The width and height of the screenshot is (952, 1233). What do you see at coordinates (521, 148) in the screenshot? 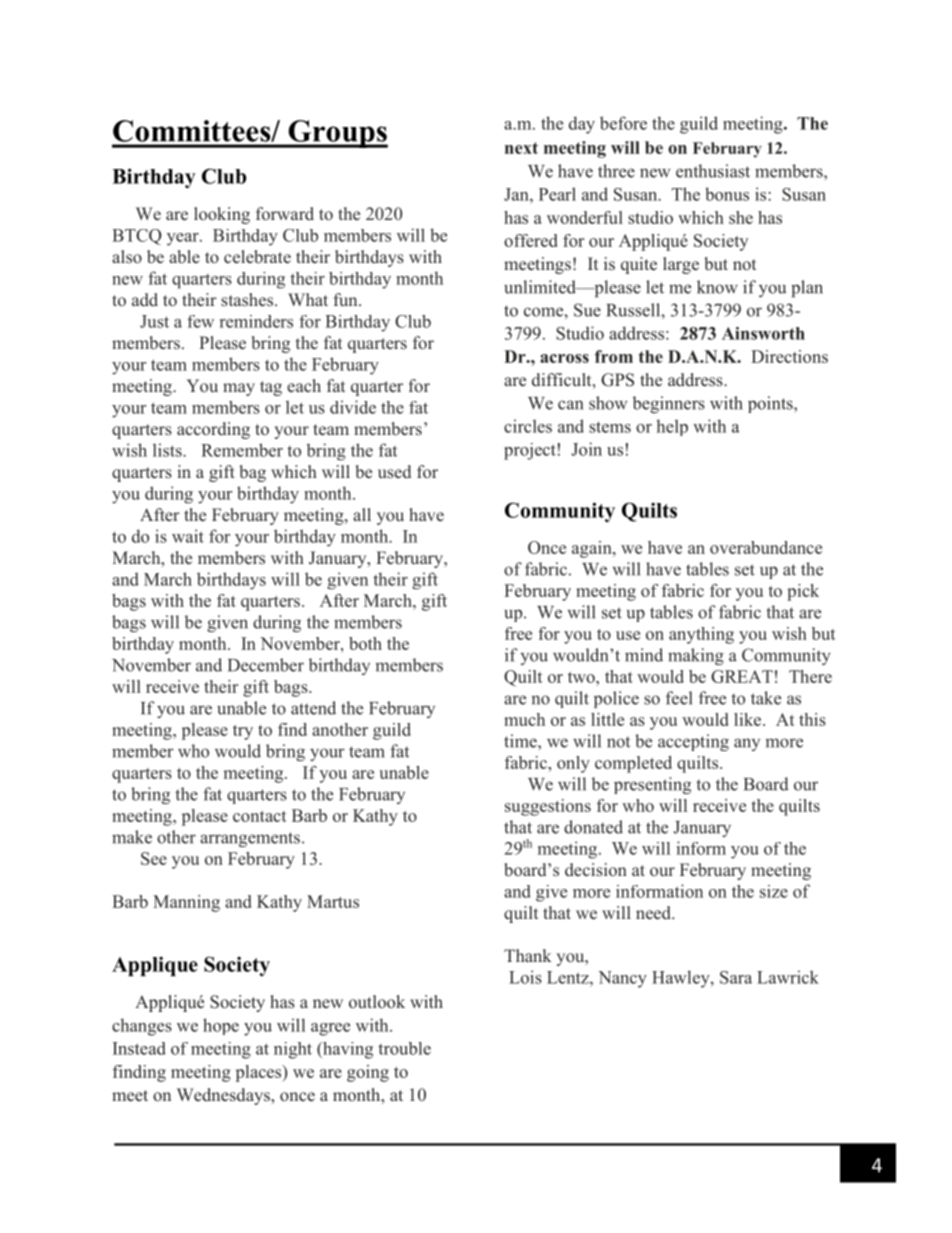
I see `next` at bounding box center [521, 148].
